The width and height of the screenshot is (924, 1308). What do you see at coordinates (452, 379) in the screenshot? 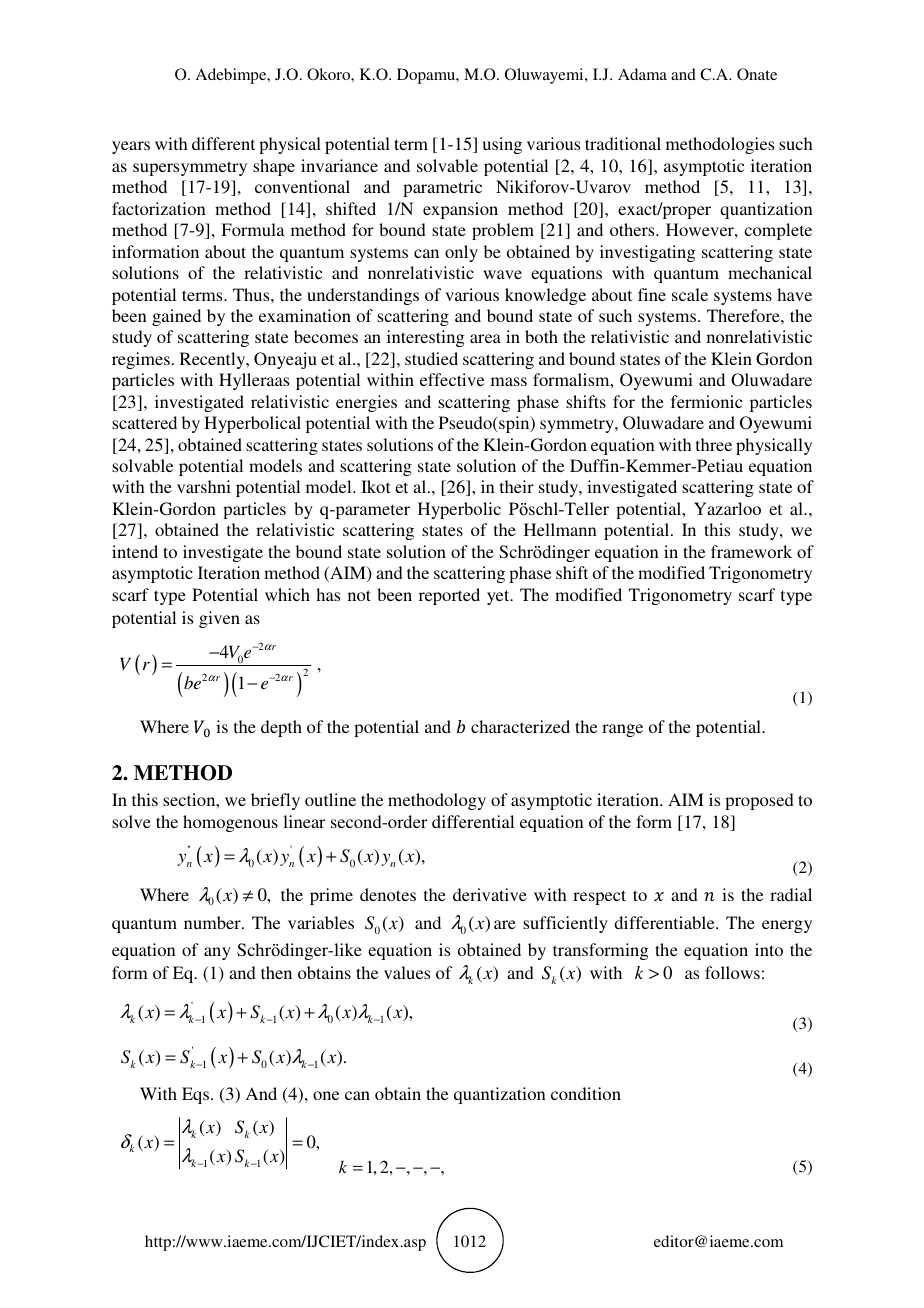
I see `effective` at bounding box center [452, 379].
